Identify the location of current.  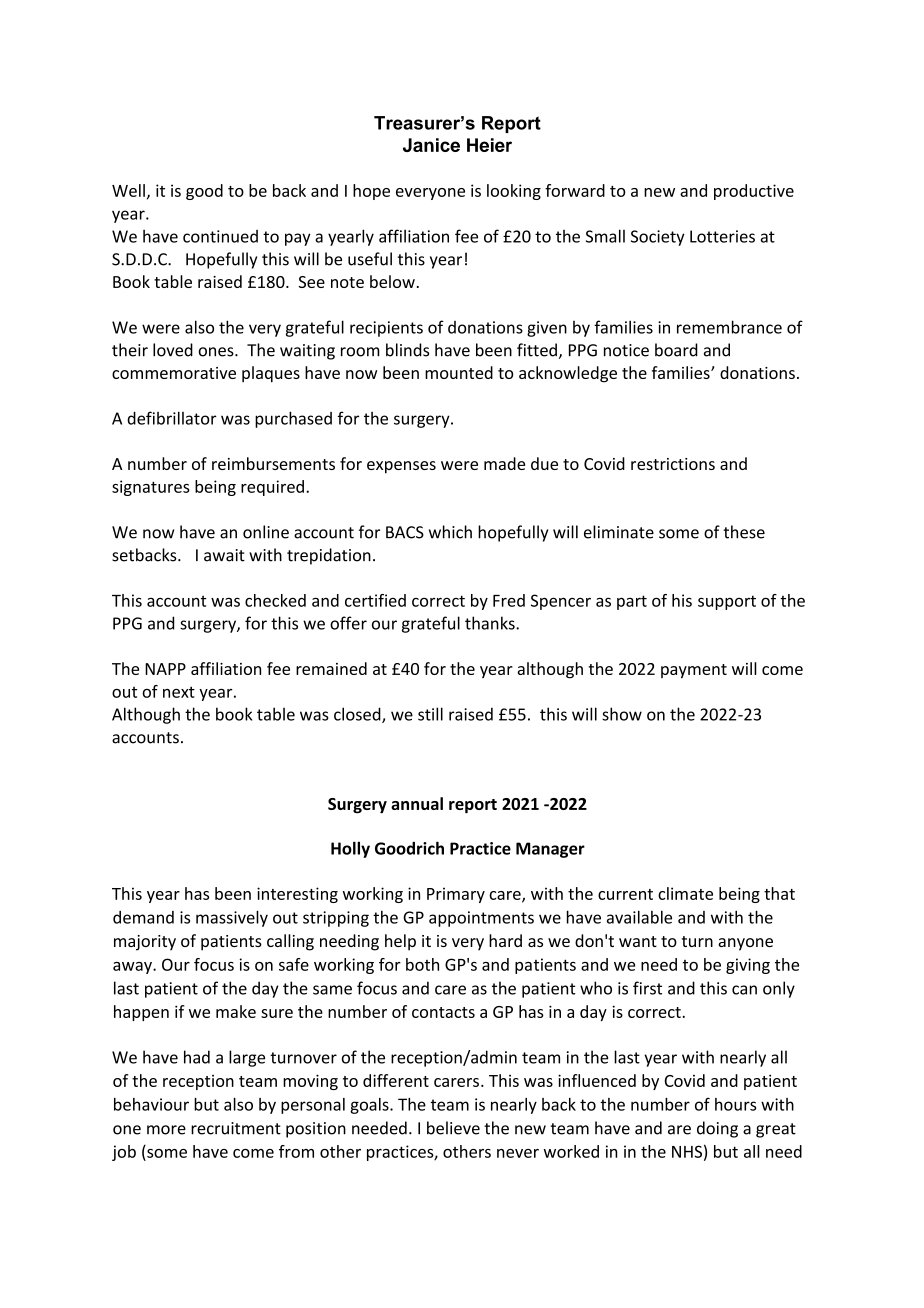
(625, 894).
